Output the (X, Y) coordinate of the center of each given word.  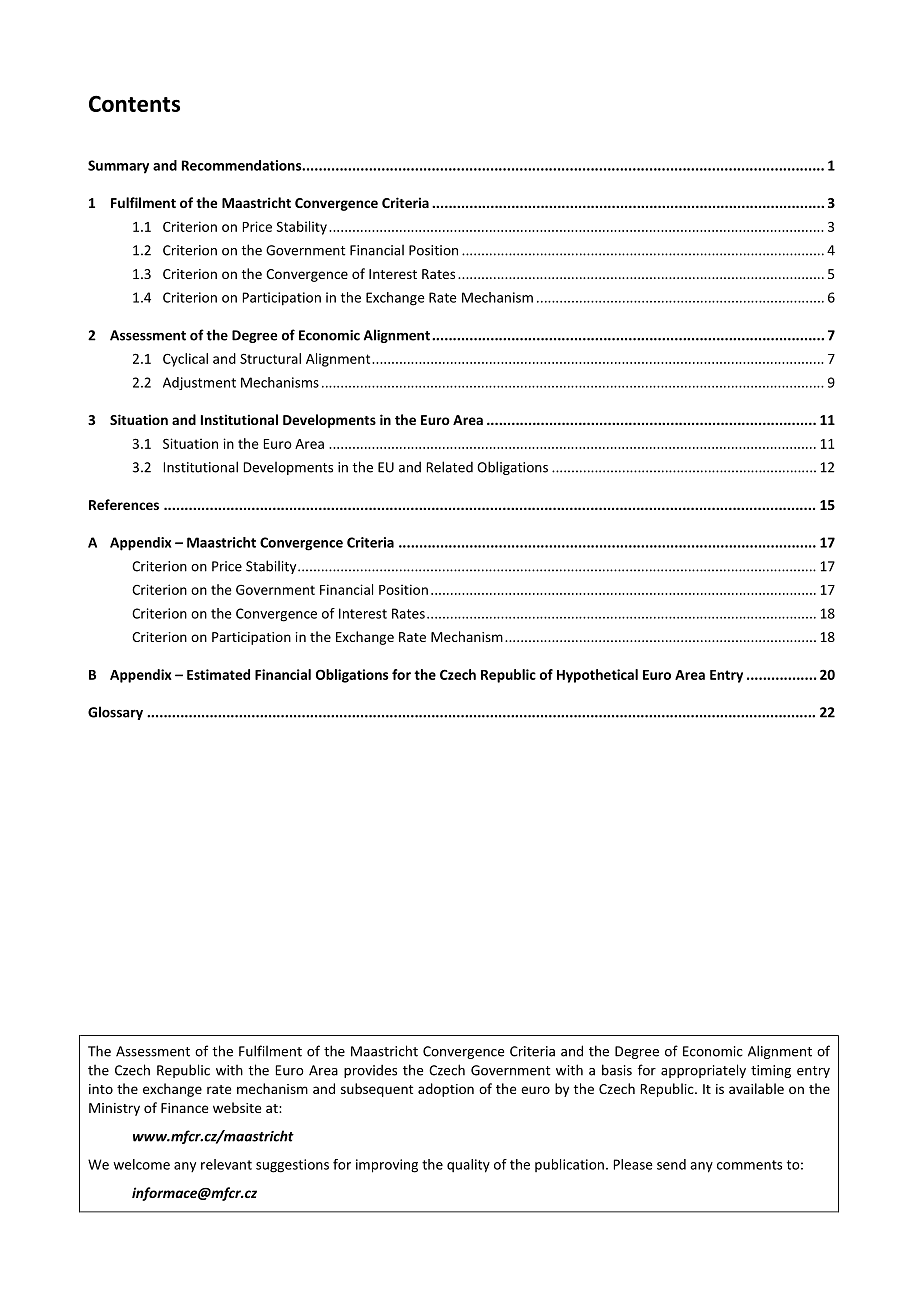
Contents (134, 103)
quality (468, 1166)
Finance (184, 1108)
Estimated (218, 674)
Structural (270, 358)
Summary (118, 167)
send (671, 1164)
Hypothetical (597, 676)
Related (450, 467)
